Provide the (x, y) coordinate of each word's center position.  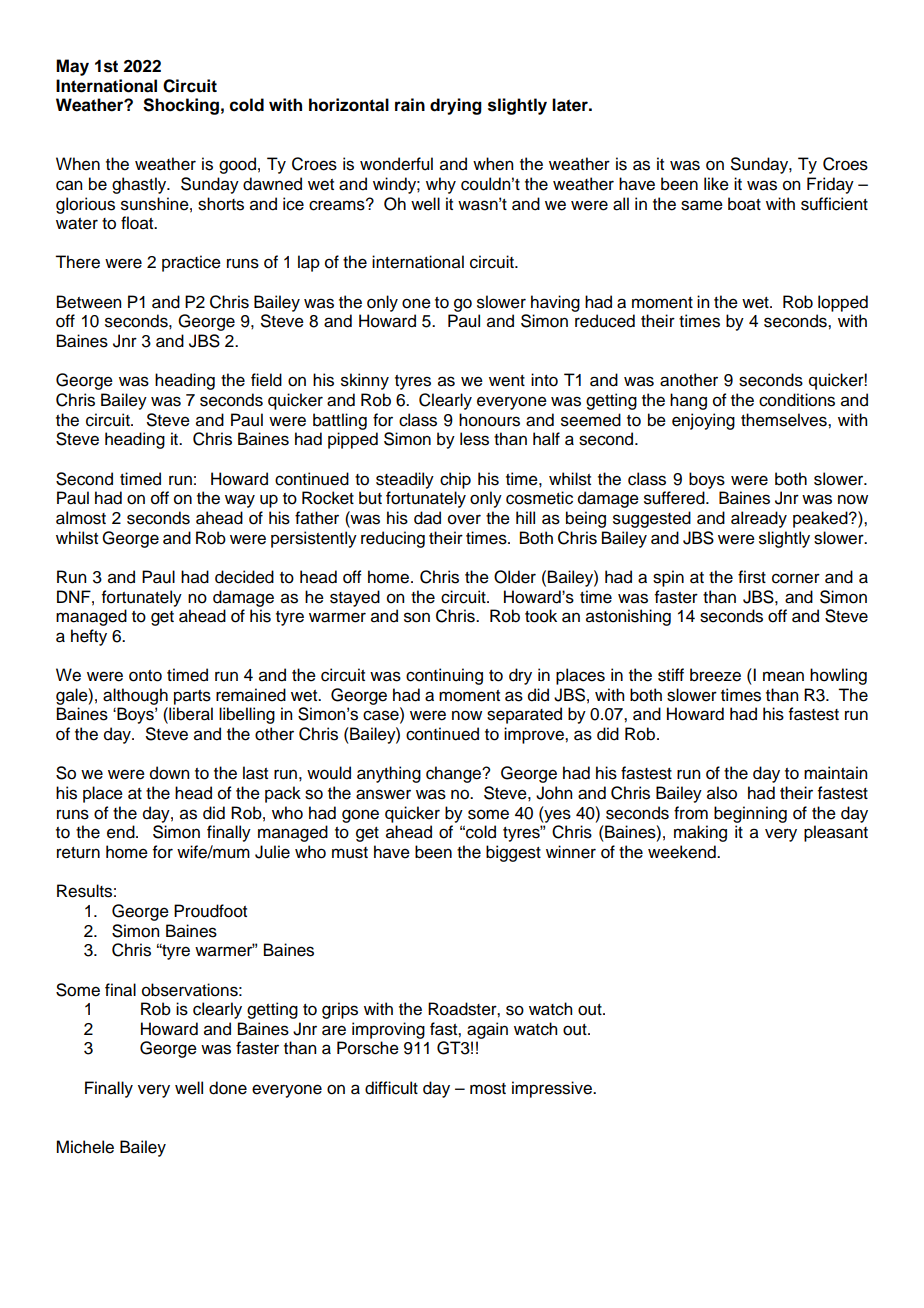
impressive (553, 1089)
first (752, 577)
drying (456, 106)
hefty (89, 637)
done (228, 1088)
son (417, 617)
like (716, 184)
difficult (391, 1088)
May (72, 67)
